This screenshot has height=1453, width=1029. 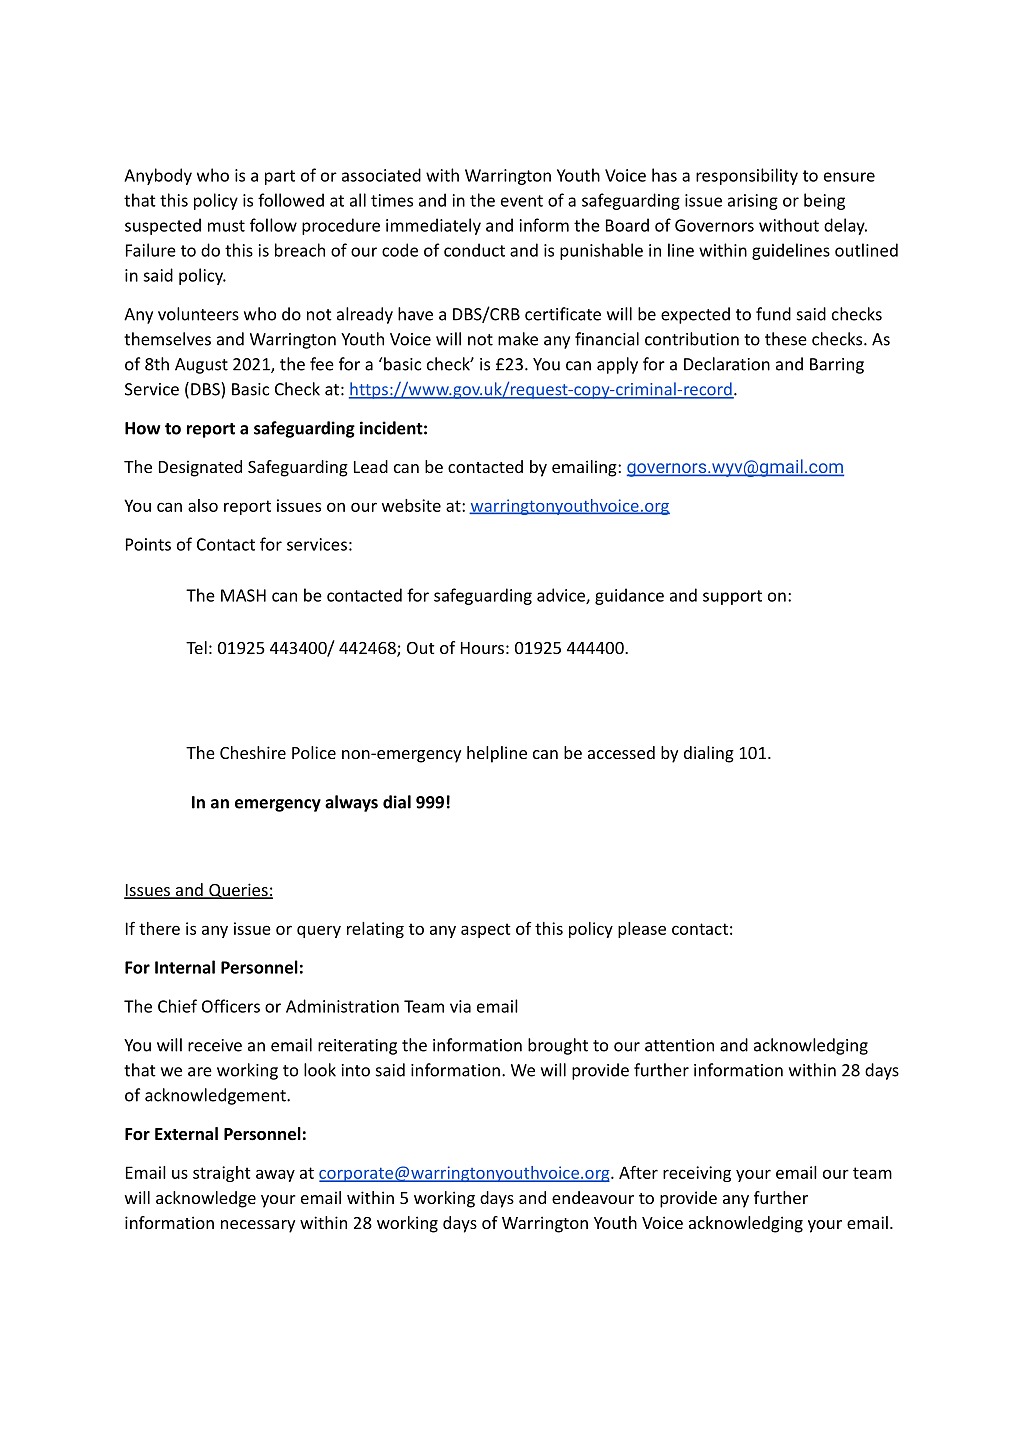 What do you see at coordinates (727, 364) in the screenshot?
I see `Declaration` at bounding box center [727, 364].
